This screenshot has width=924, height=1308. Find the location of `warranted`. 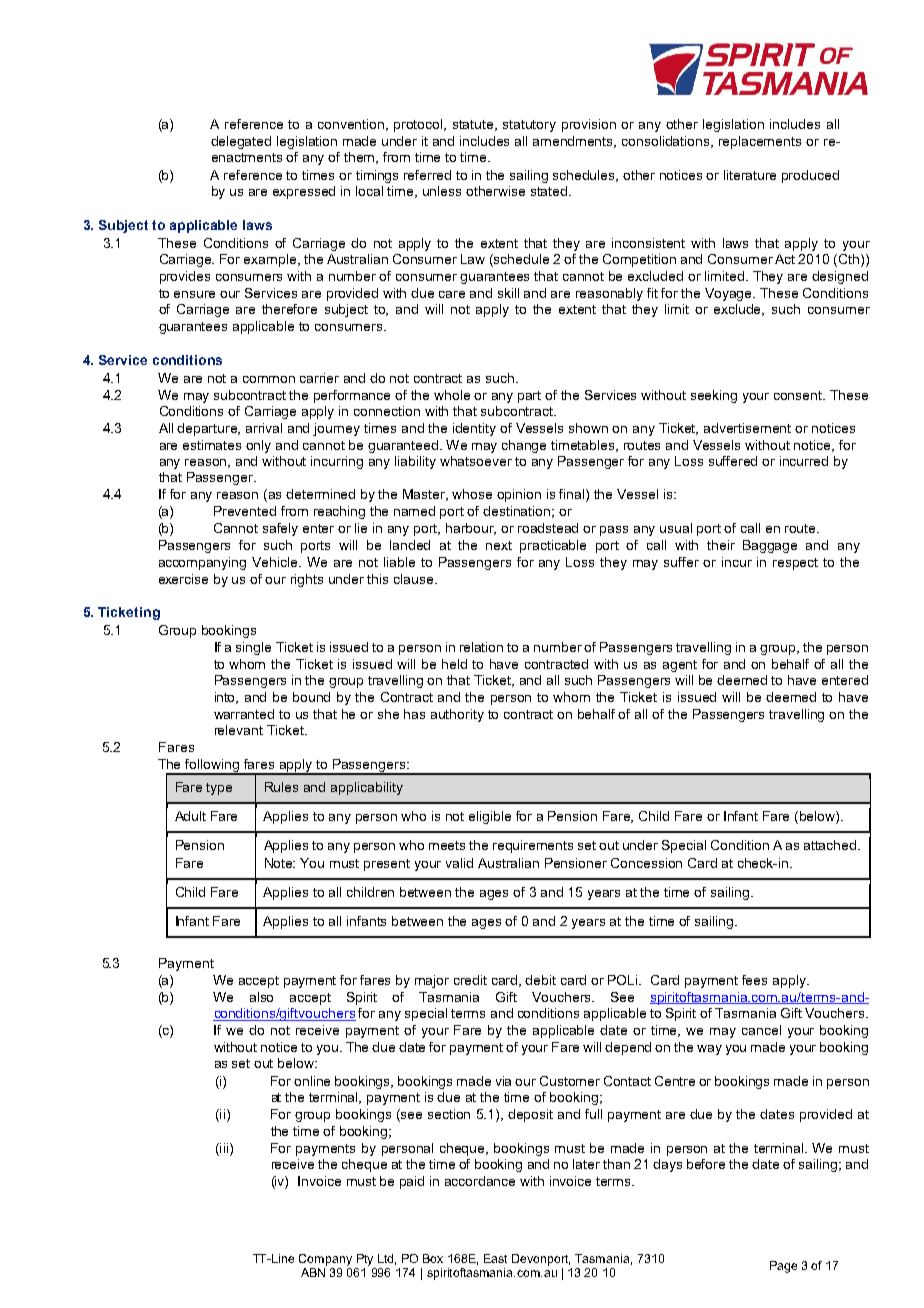

warranted is located at coordinates (244, 714).
